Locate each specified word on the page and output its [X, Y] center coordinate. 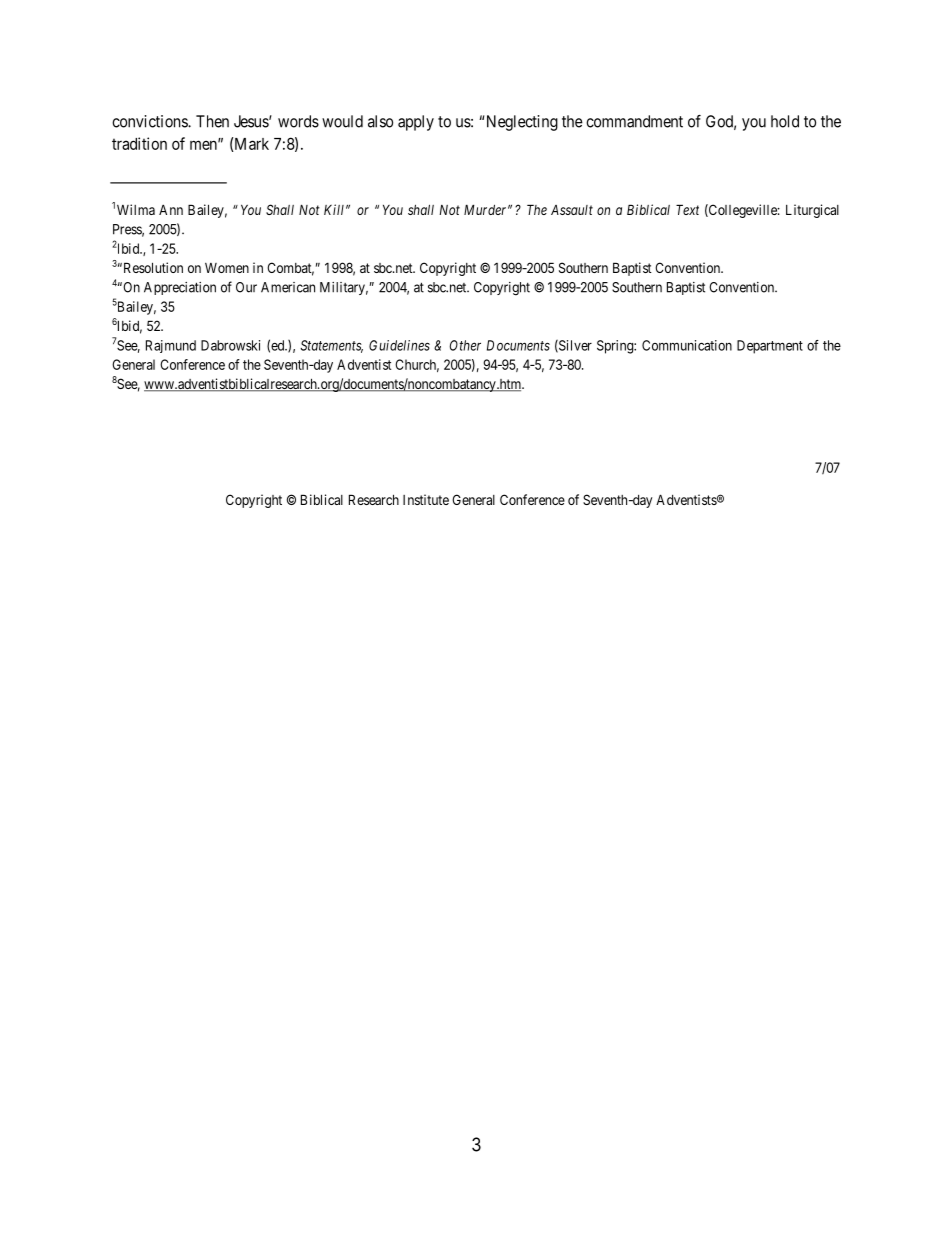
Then [212, 121]
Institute [426, 499]
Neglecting [522, 123]
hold [785, 121]
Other [465, 345]
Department [770, 347]
